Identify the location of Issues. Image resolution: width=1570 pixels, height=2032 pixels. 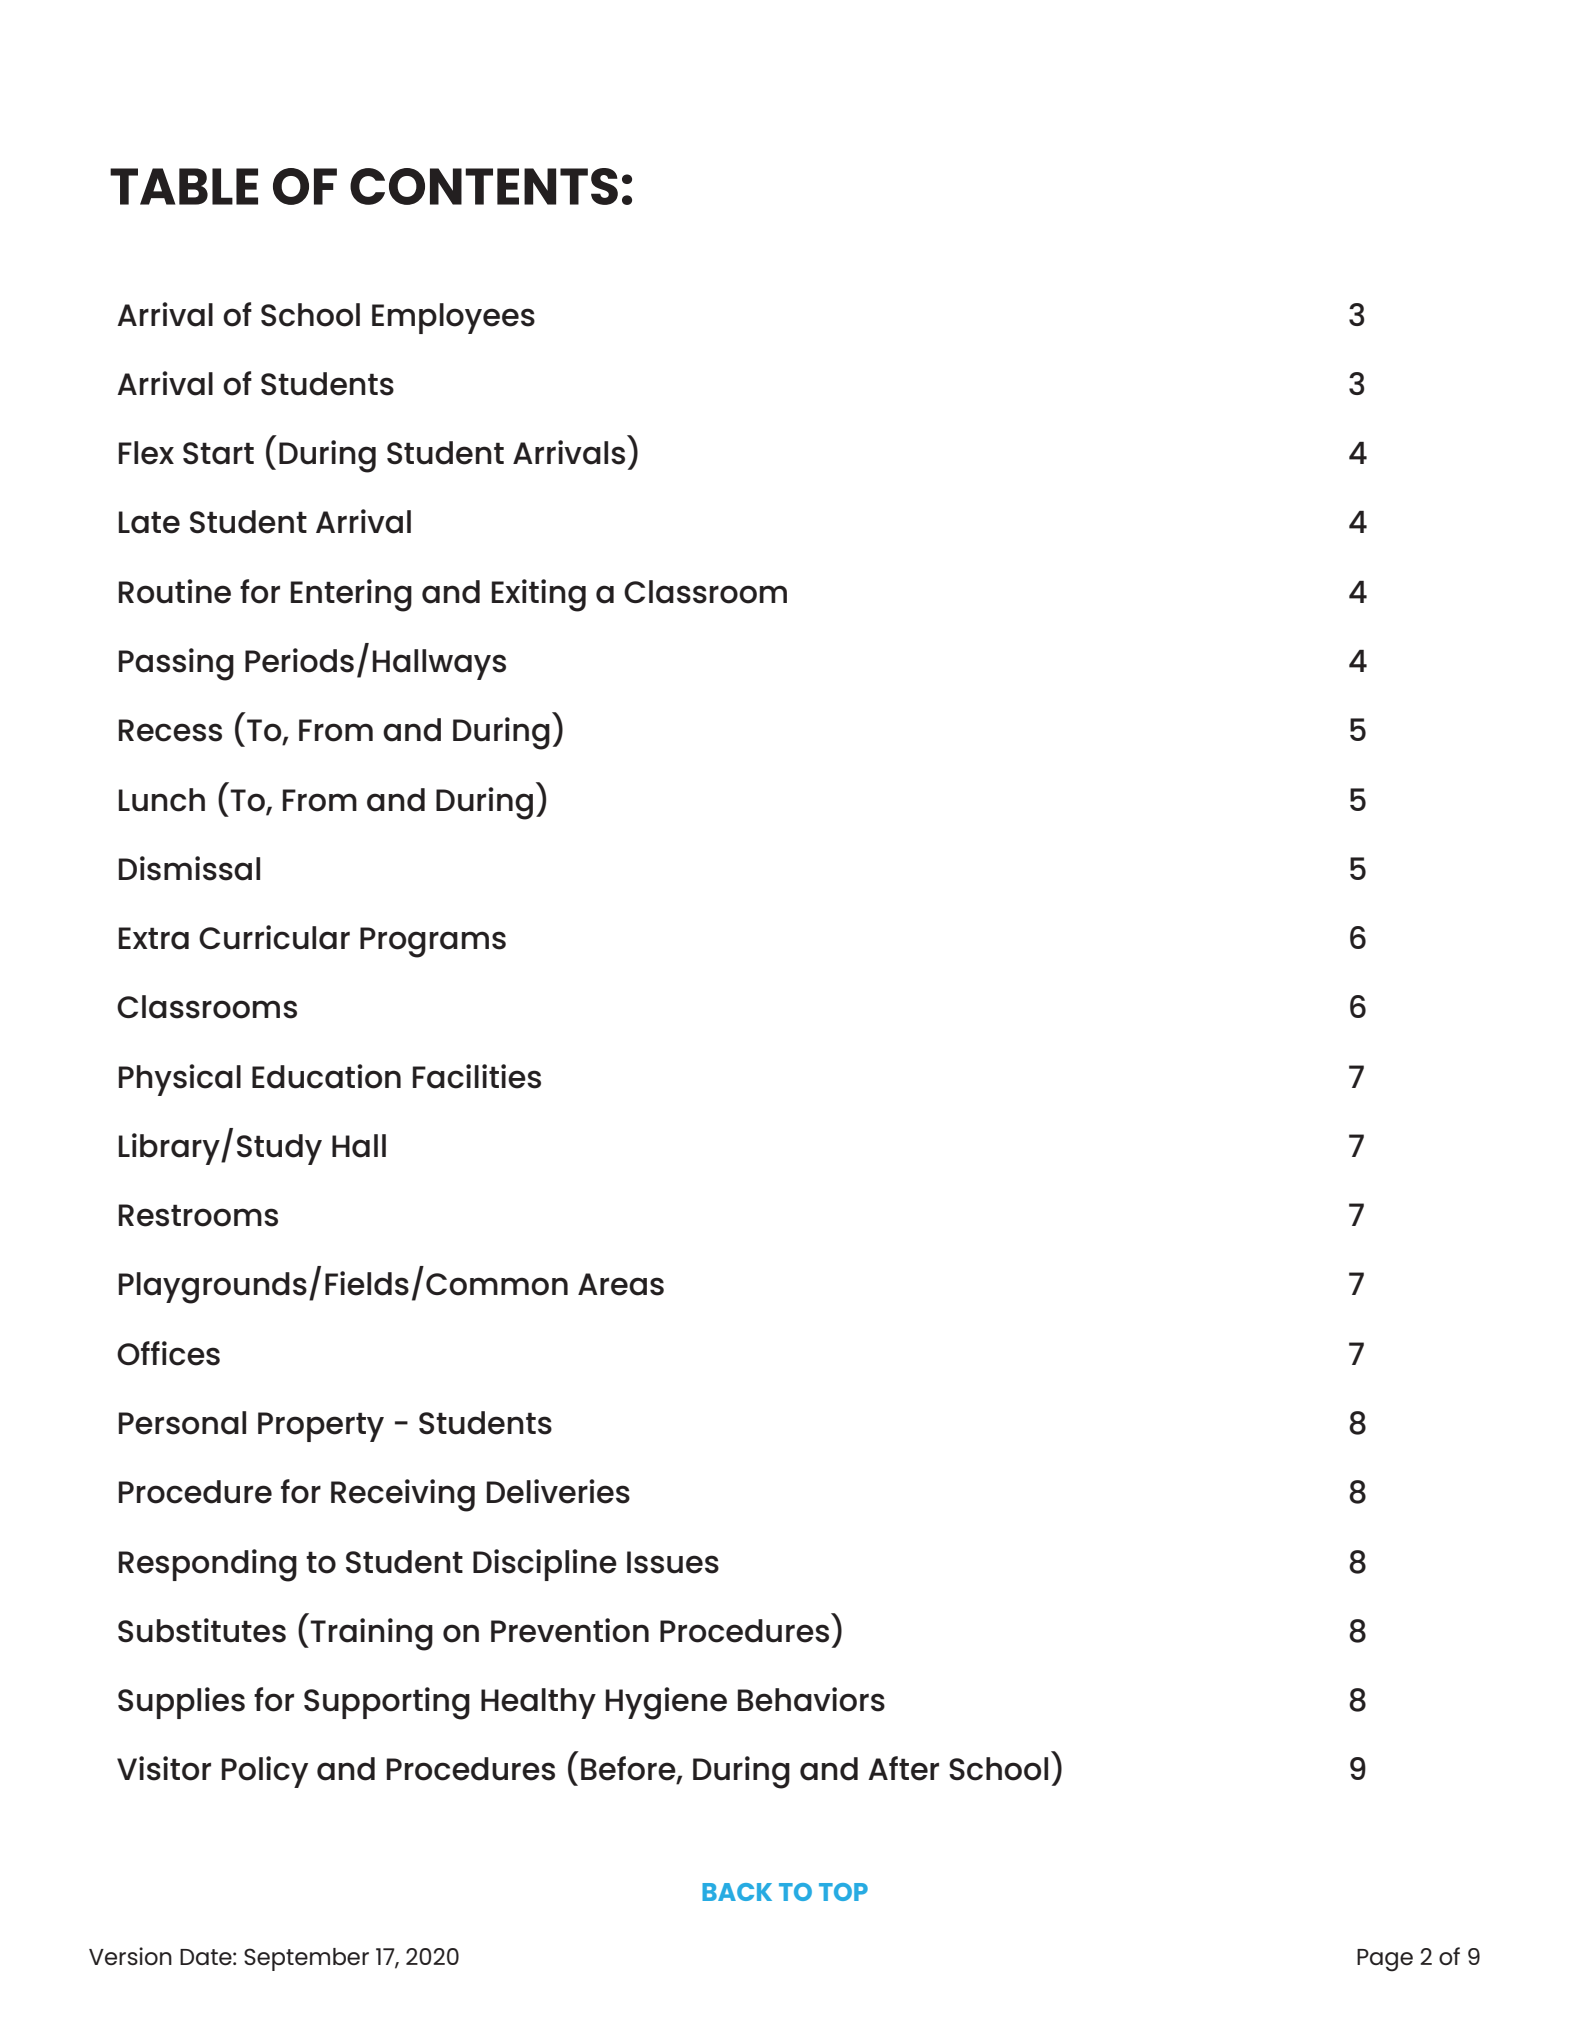
(673, 1562).
